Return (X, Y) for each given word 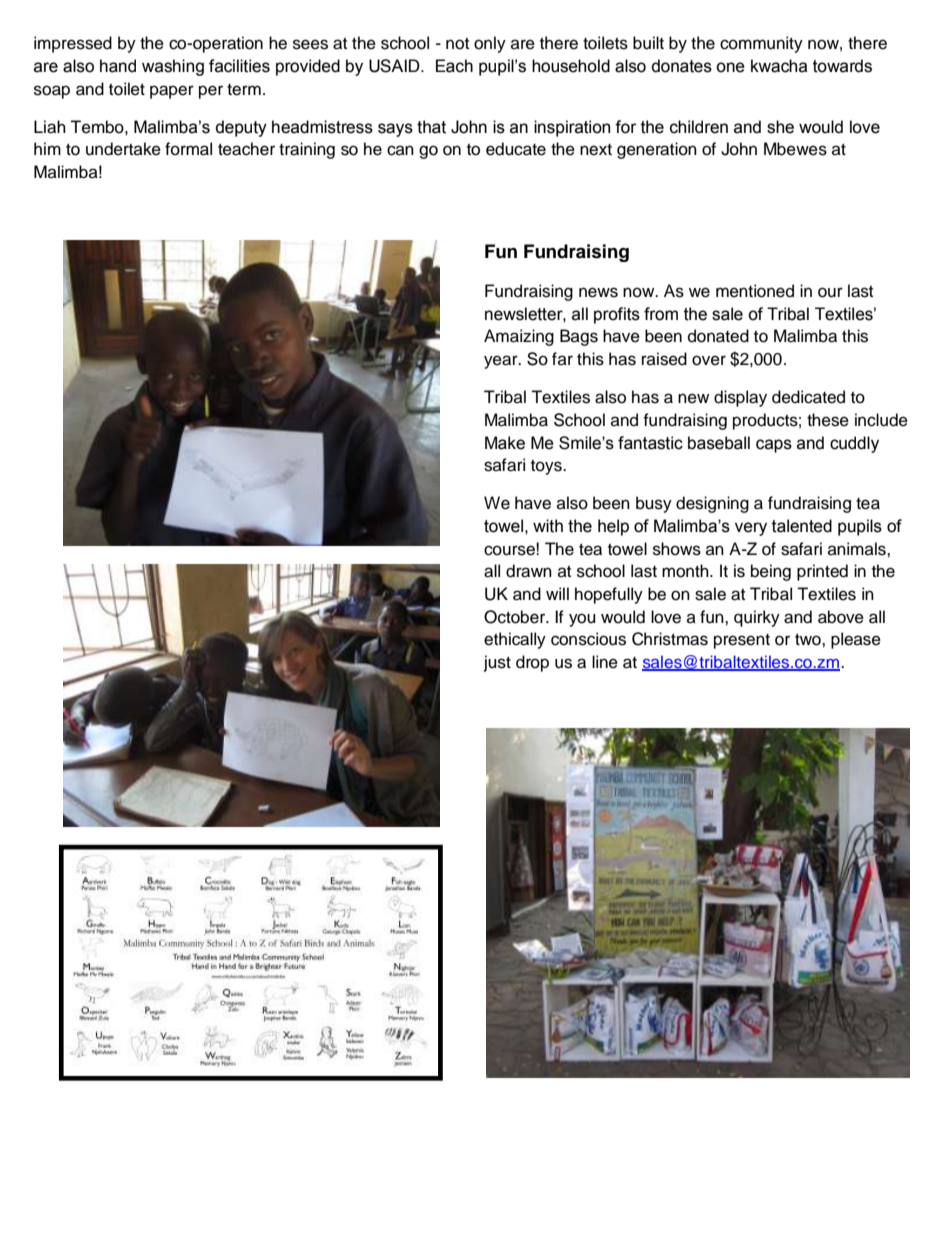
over (709, 360)
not (457, 44)
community (761, 44)
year (502, 362)
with (548, 526)
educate (516, 149)
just (497, 663)
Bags (579, 337)
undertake (123, 149)
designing (712, 504)
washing (173, 67)
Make (505, 443)
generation (657, 150)
